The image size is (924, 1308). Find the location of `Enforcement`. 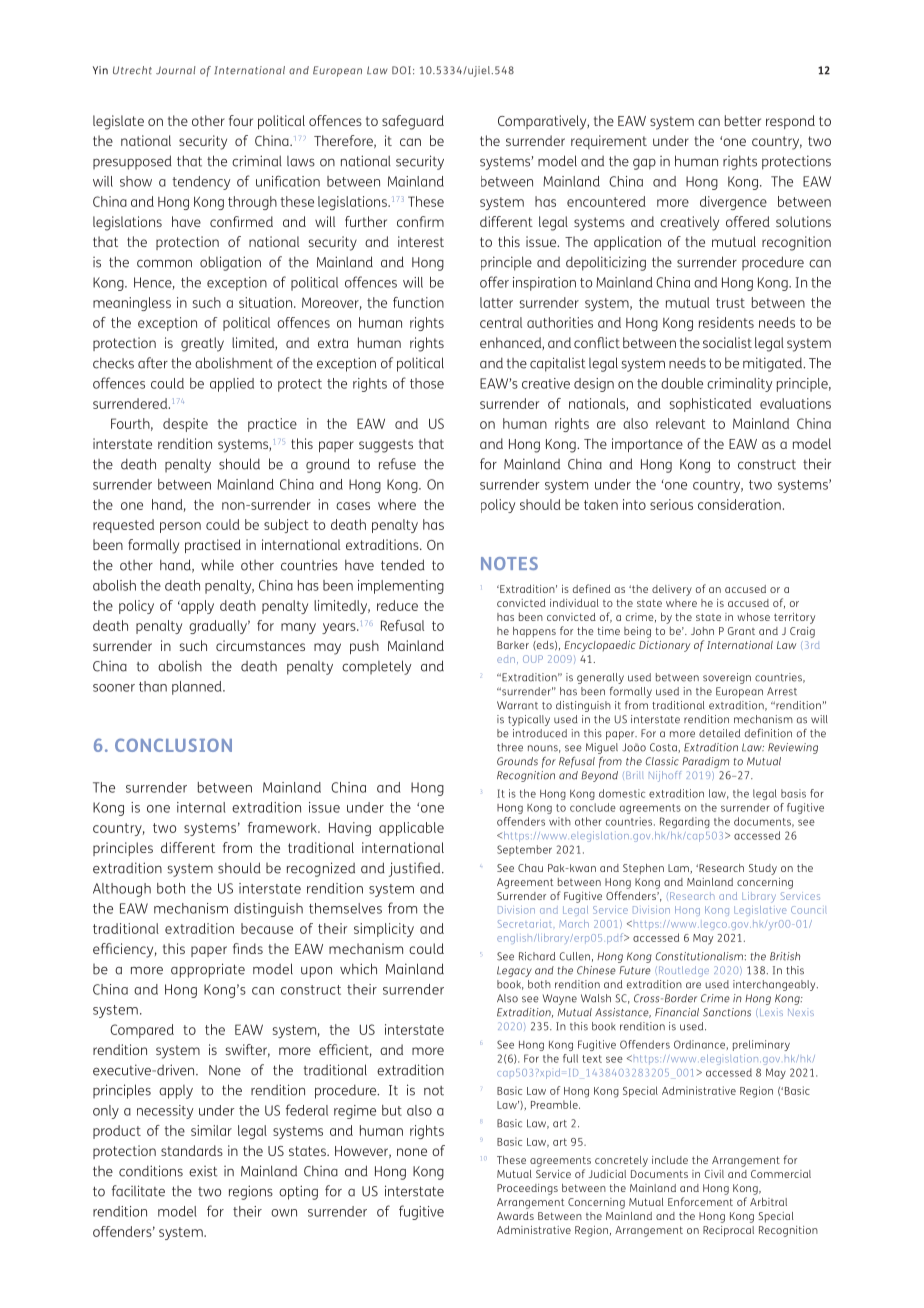

Enforcement is located at coordinates (700, 1201).
